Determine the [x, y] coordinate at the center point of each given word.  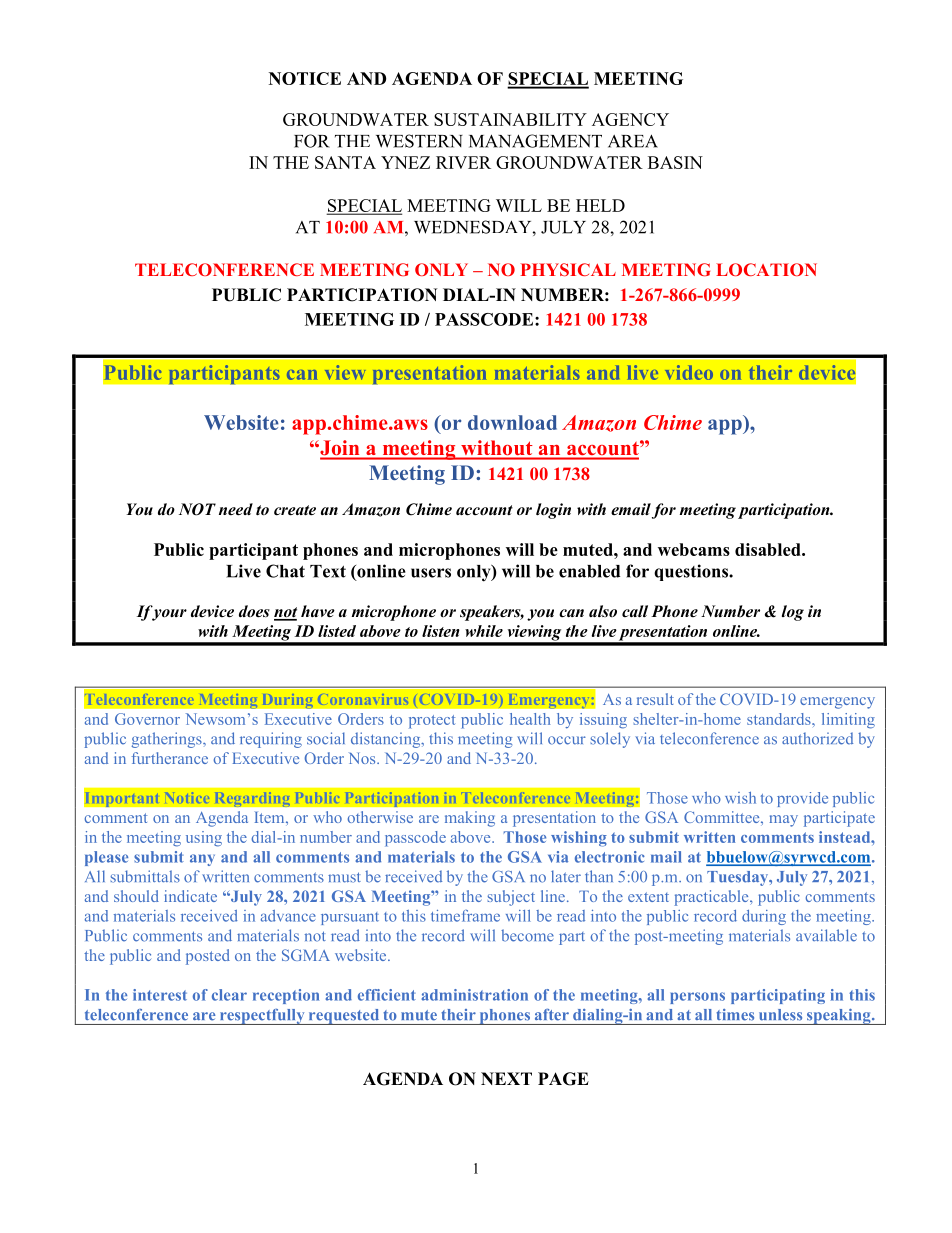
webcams [694, 549]
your [169, 614]
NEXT [506, 1078]
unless [780, 1014]
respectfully [262, 1017]
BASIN [675, 162]
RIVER [463, 162]
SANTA [345, 162]
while [484, 631]
